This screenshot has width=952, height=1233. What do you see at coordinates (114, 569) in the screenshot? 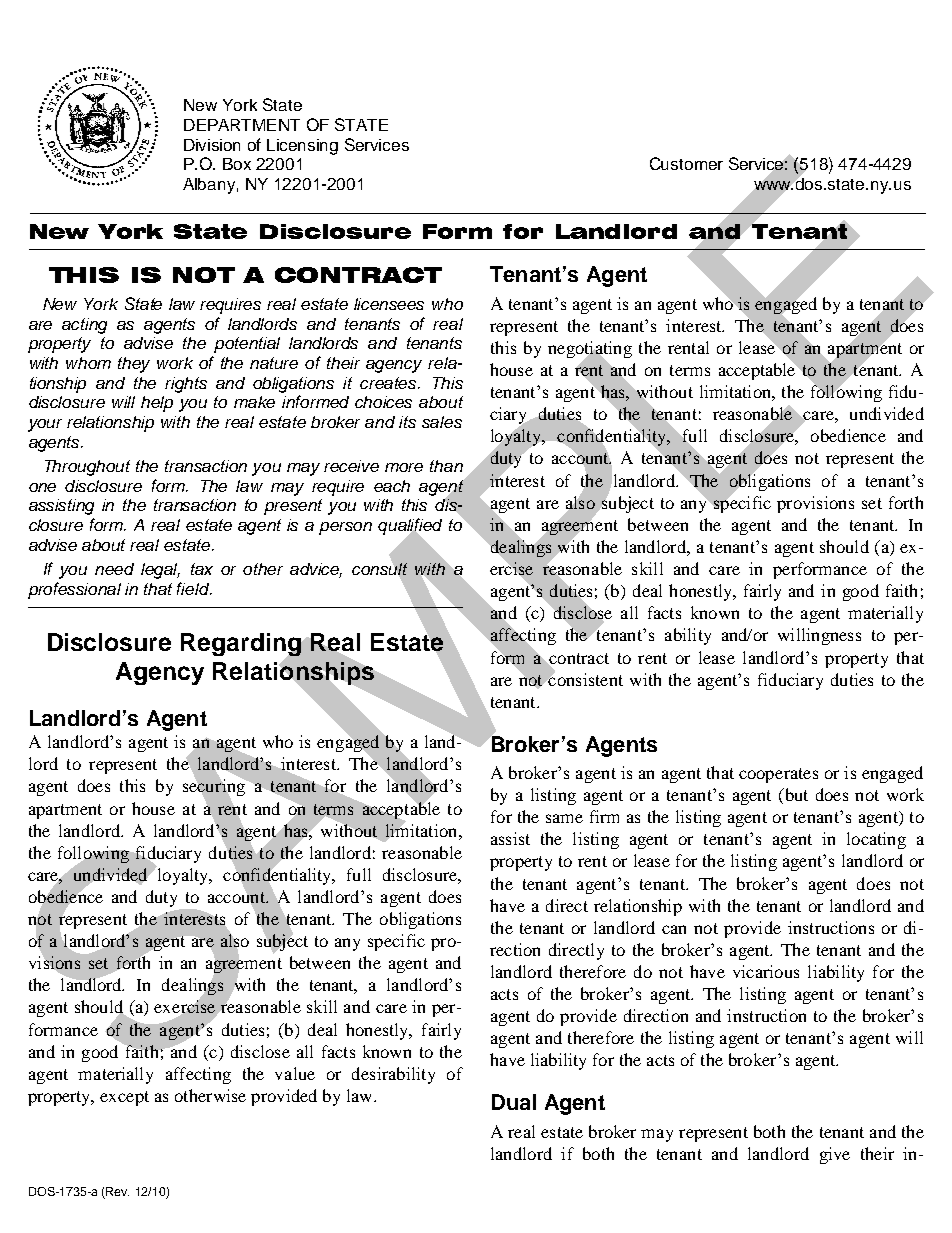
I see `need` at bounding box center [114, 569].
